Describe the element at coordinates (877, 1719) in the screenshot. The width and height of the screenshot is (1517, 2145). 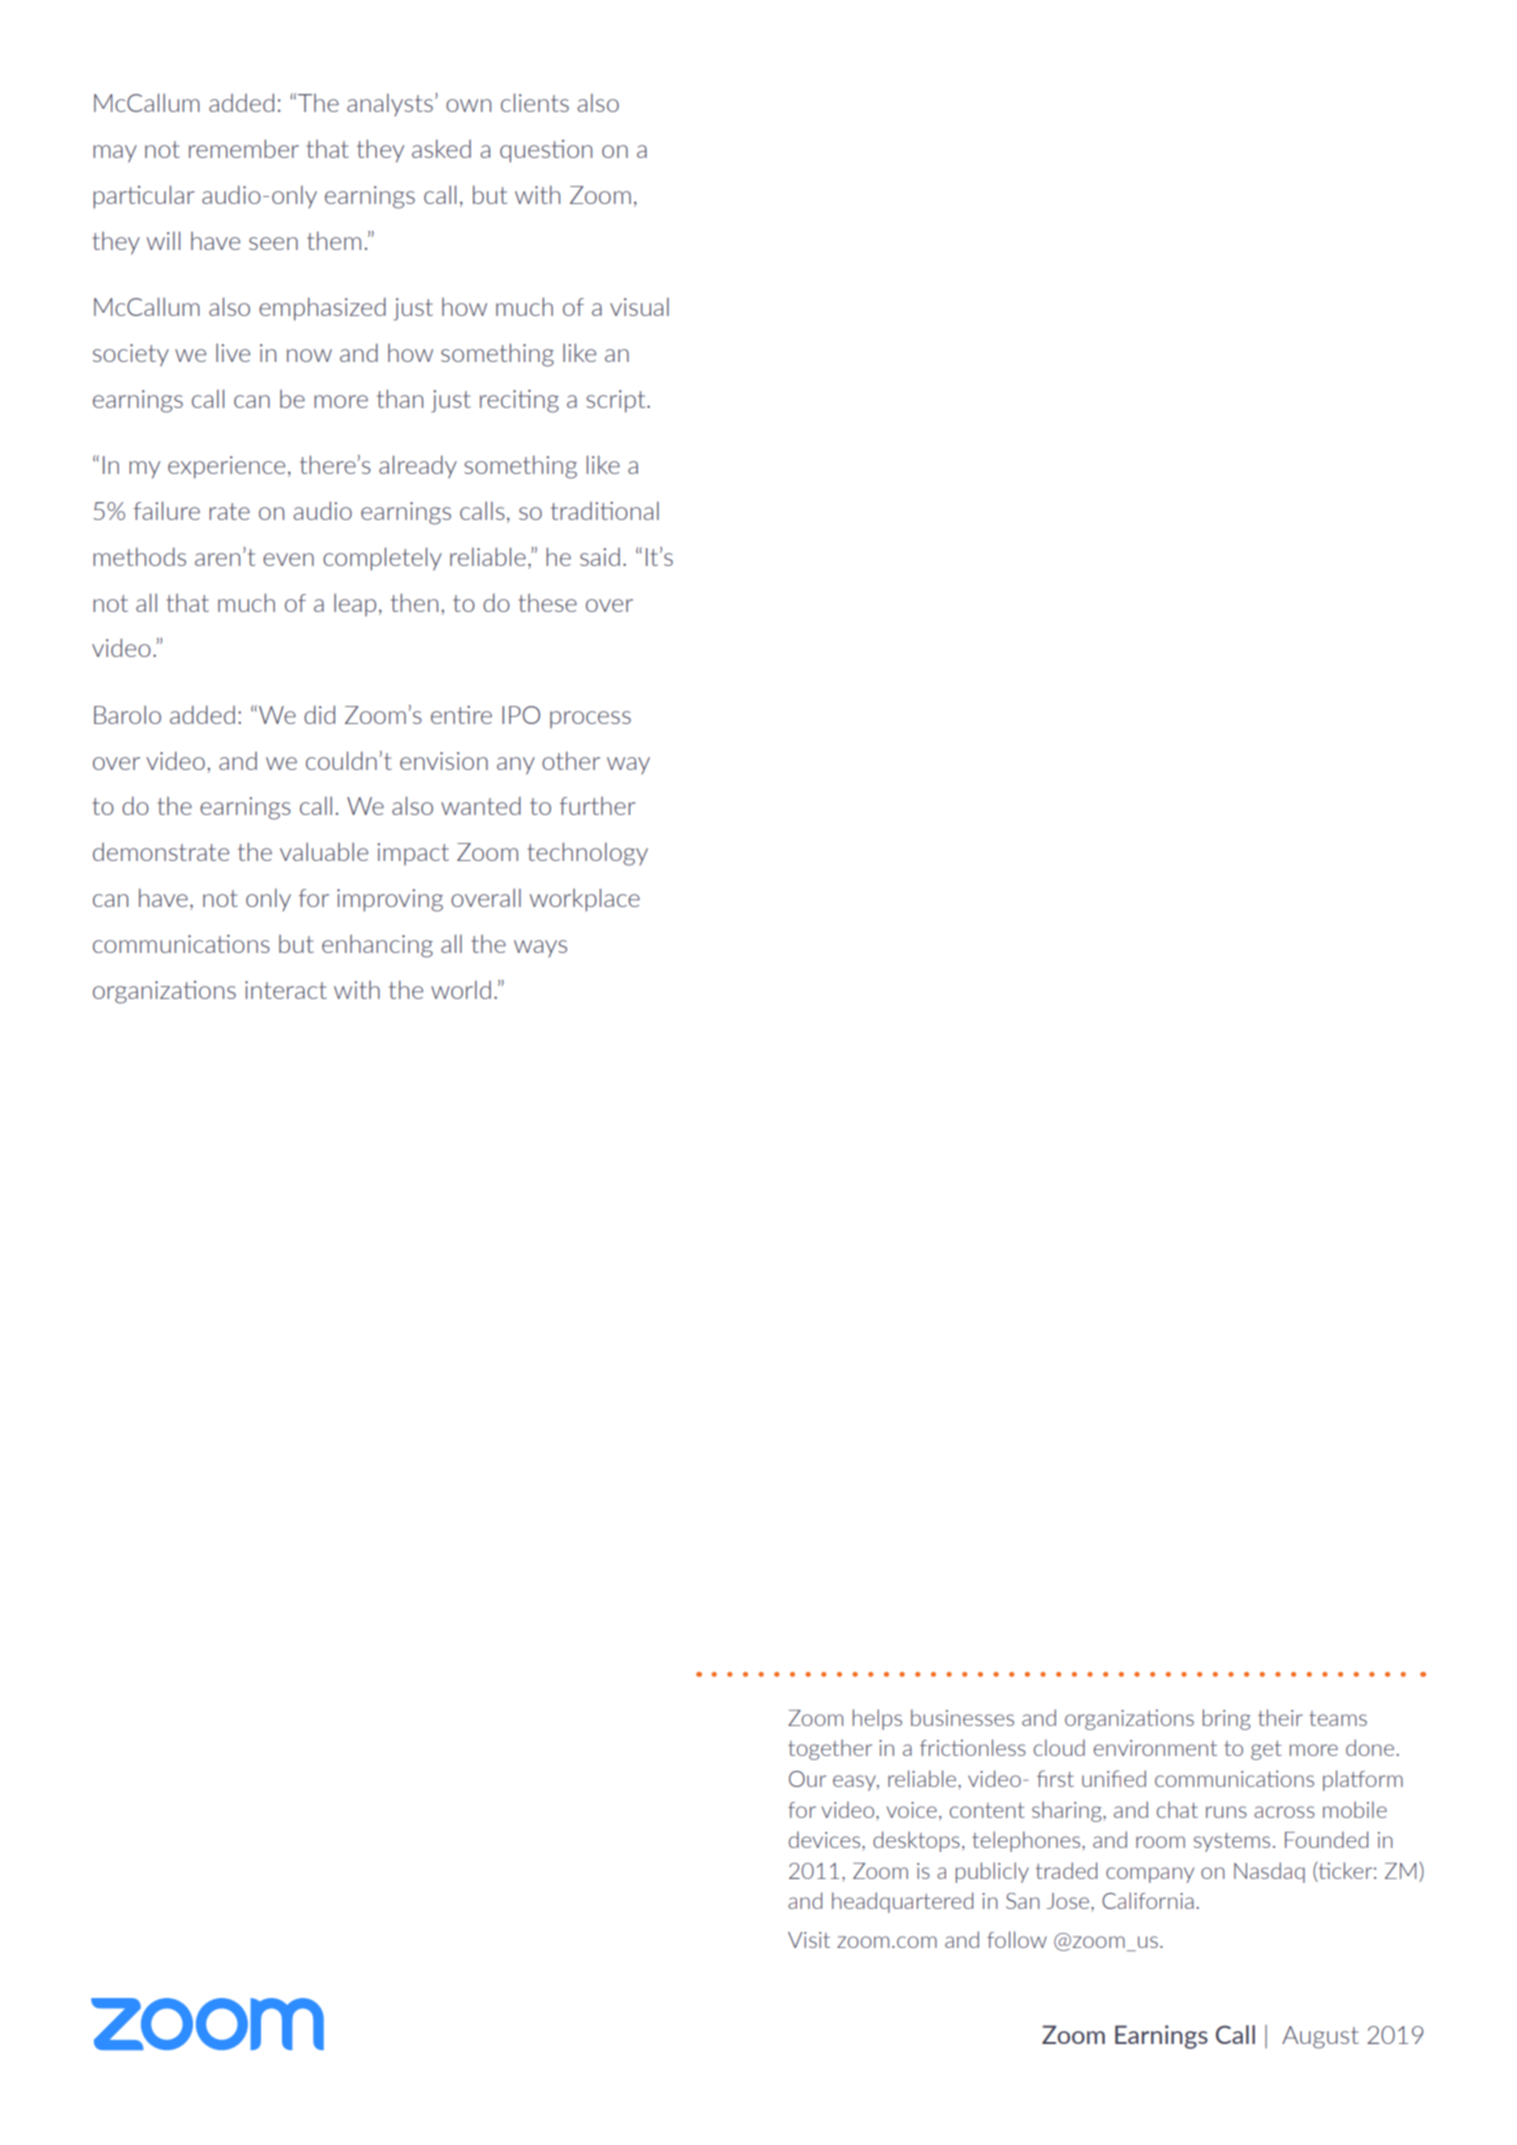
I see `helps` at that location.
